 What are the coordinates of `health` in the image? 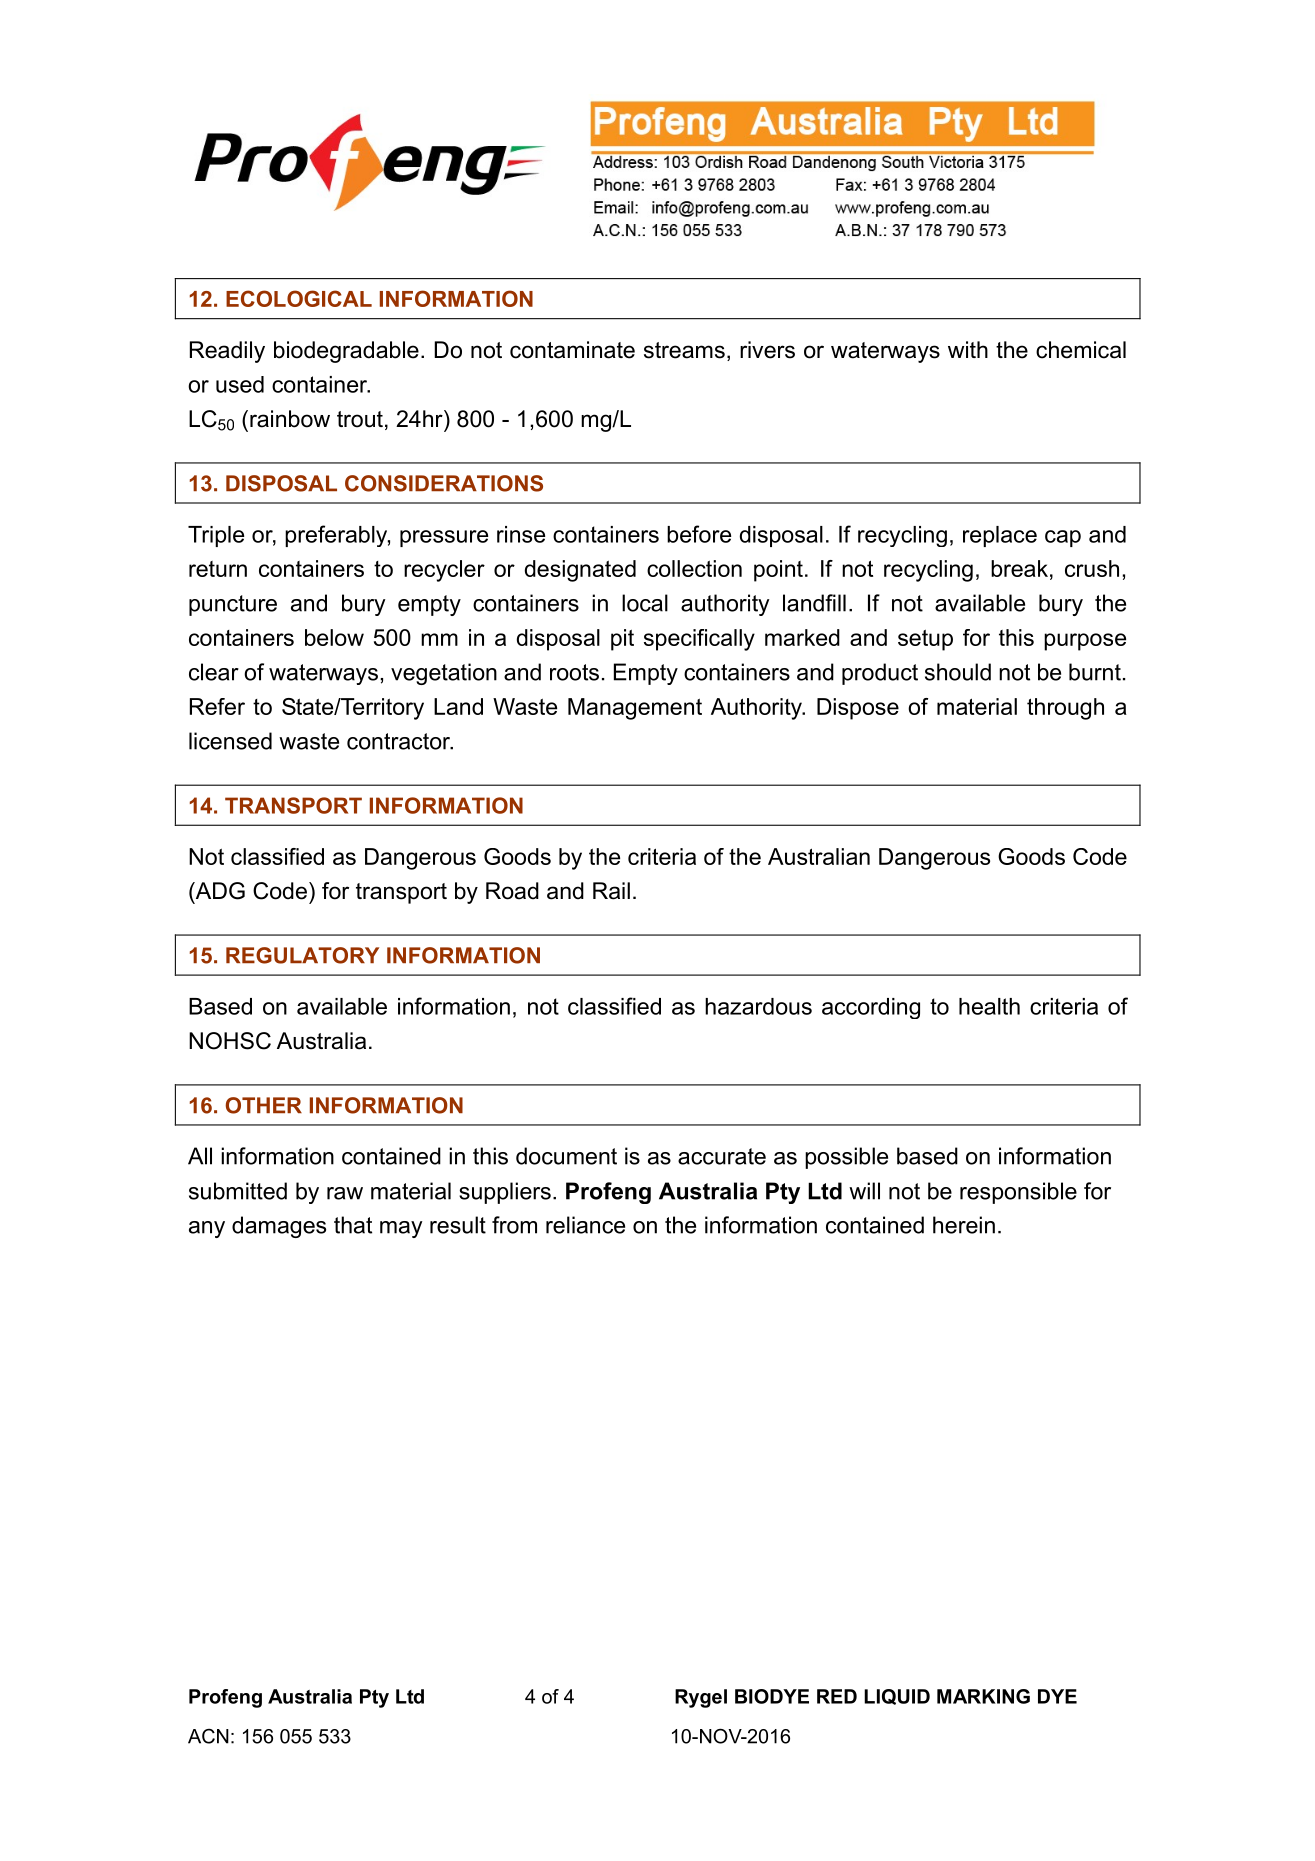 It's located at (989, 1006).
